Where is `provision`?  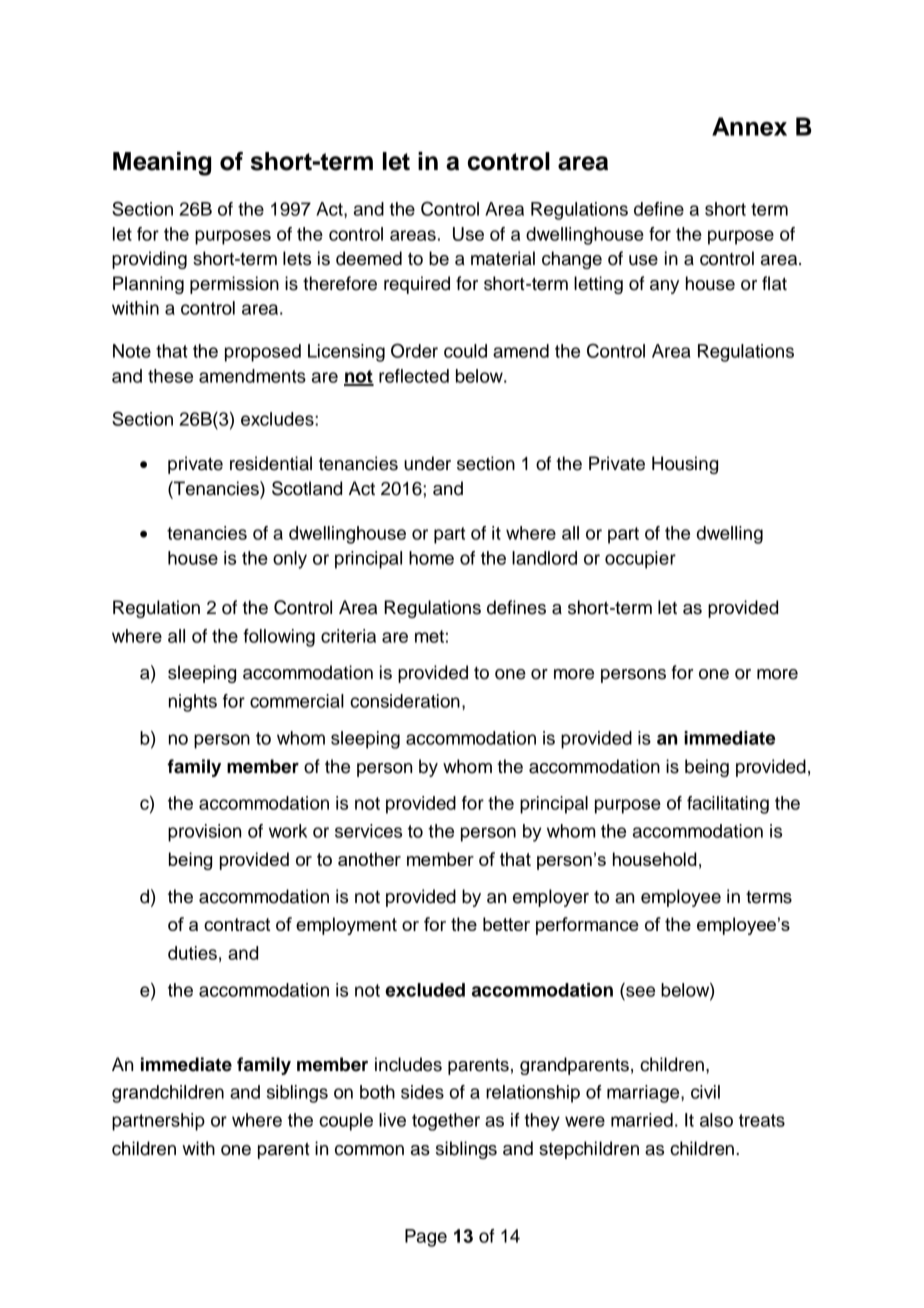 provision is located at coordinates (204, 833).
